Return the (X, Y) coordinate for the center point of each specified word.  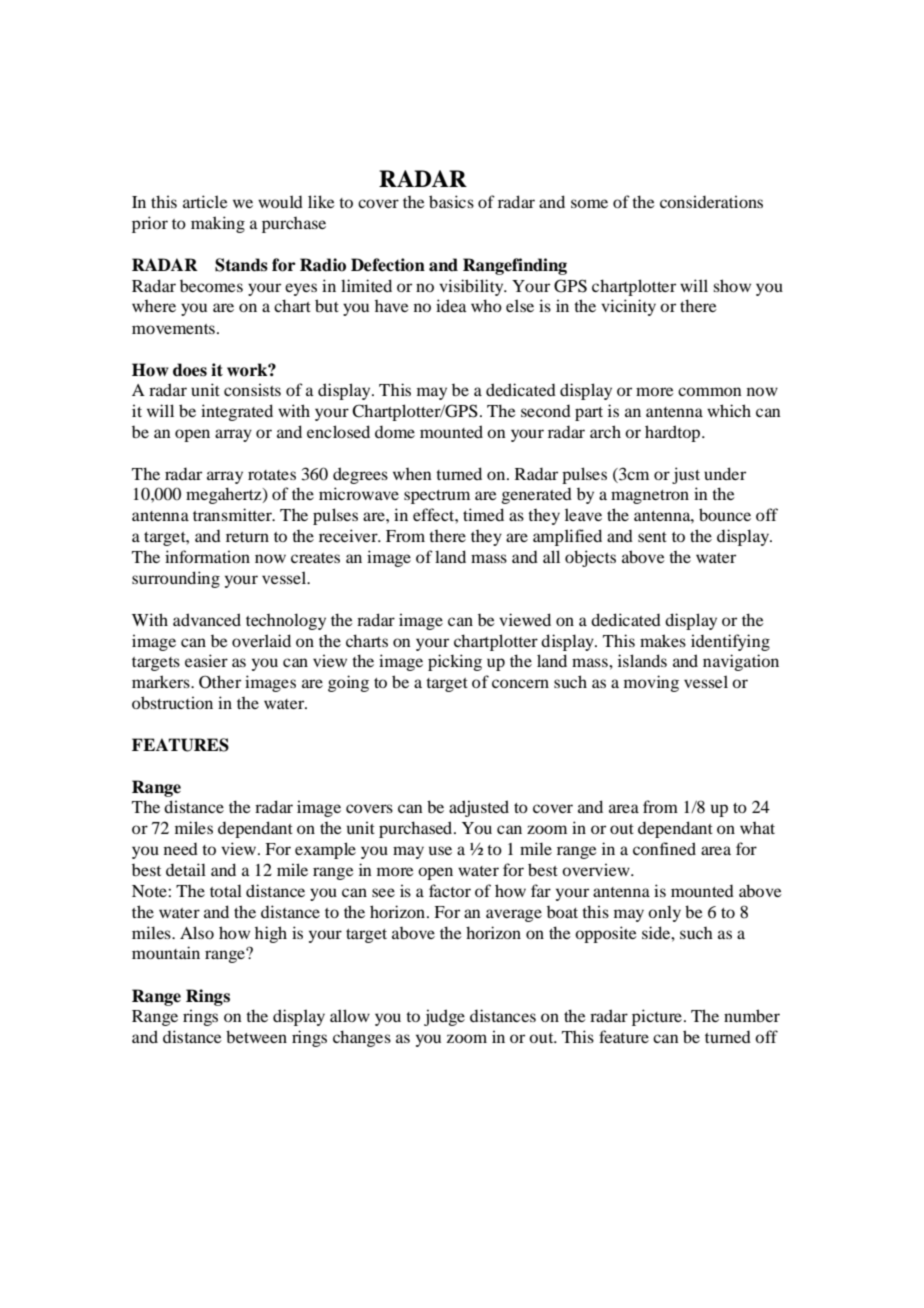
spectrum (437, 497)
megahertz (225, 495)
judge (444, 1017)
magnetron (650, 497)
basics (451, 201)
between (256, 1036)
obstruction (172, 702)
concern (520, 683)
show (732, 285)
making (218, 224)
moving (651, 683)
